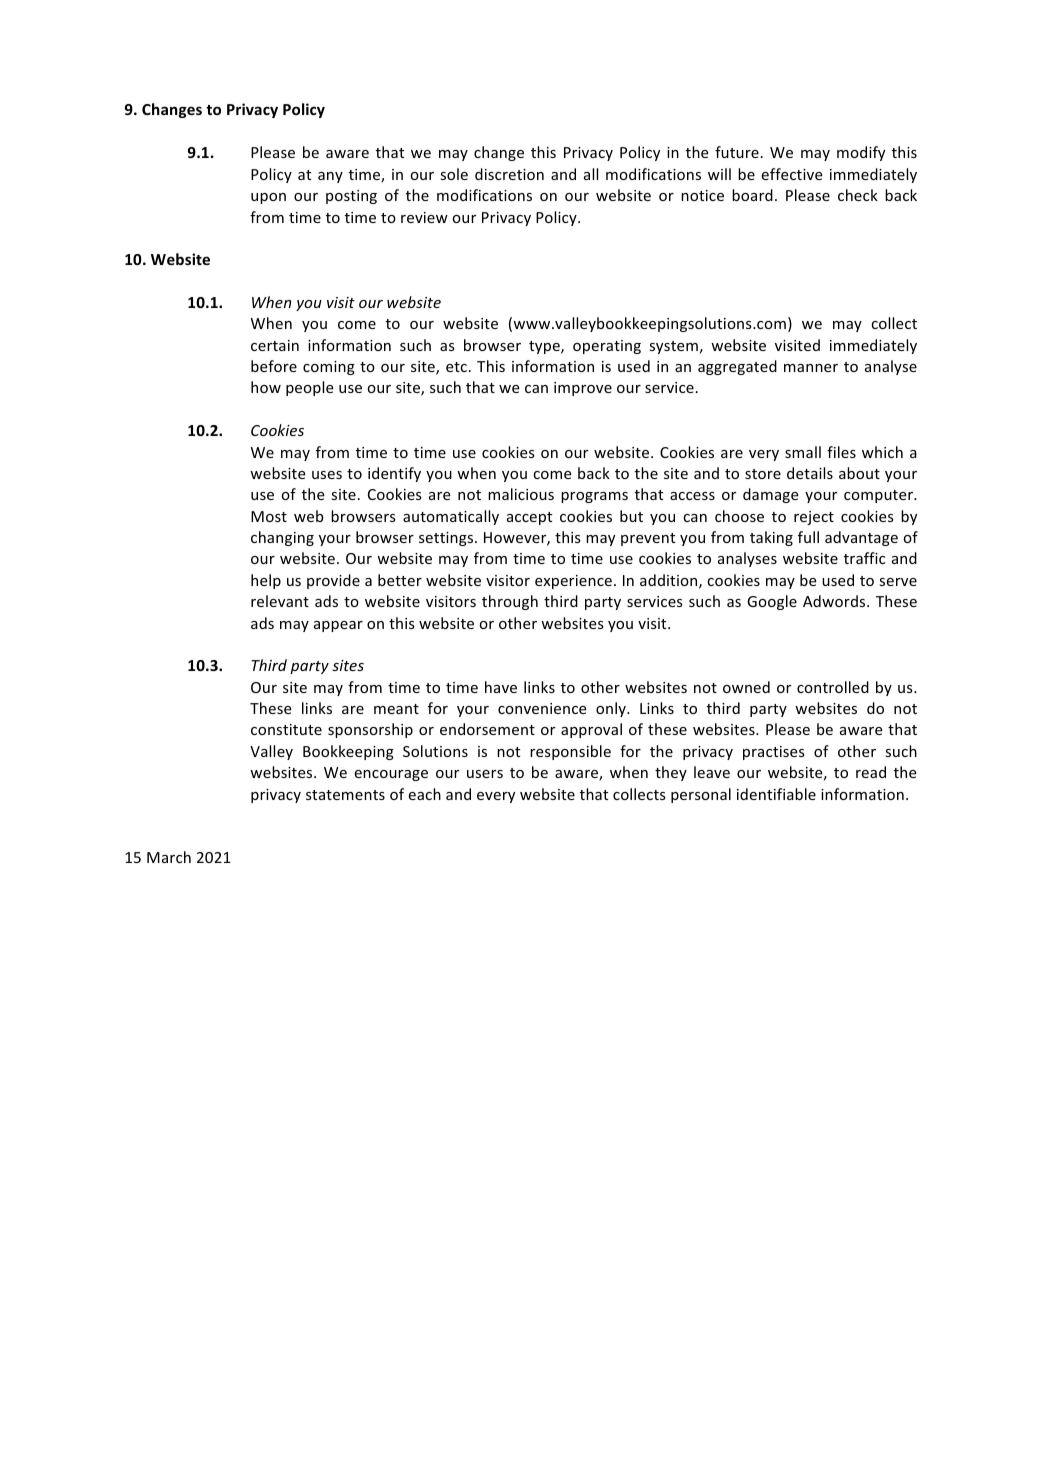 The width and height of the screenshot is (1042, 1474). Describe the element at coordinates (169, 857) in the screenshot. I see `March` at that location.
